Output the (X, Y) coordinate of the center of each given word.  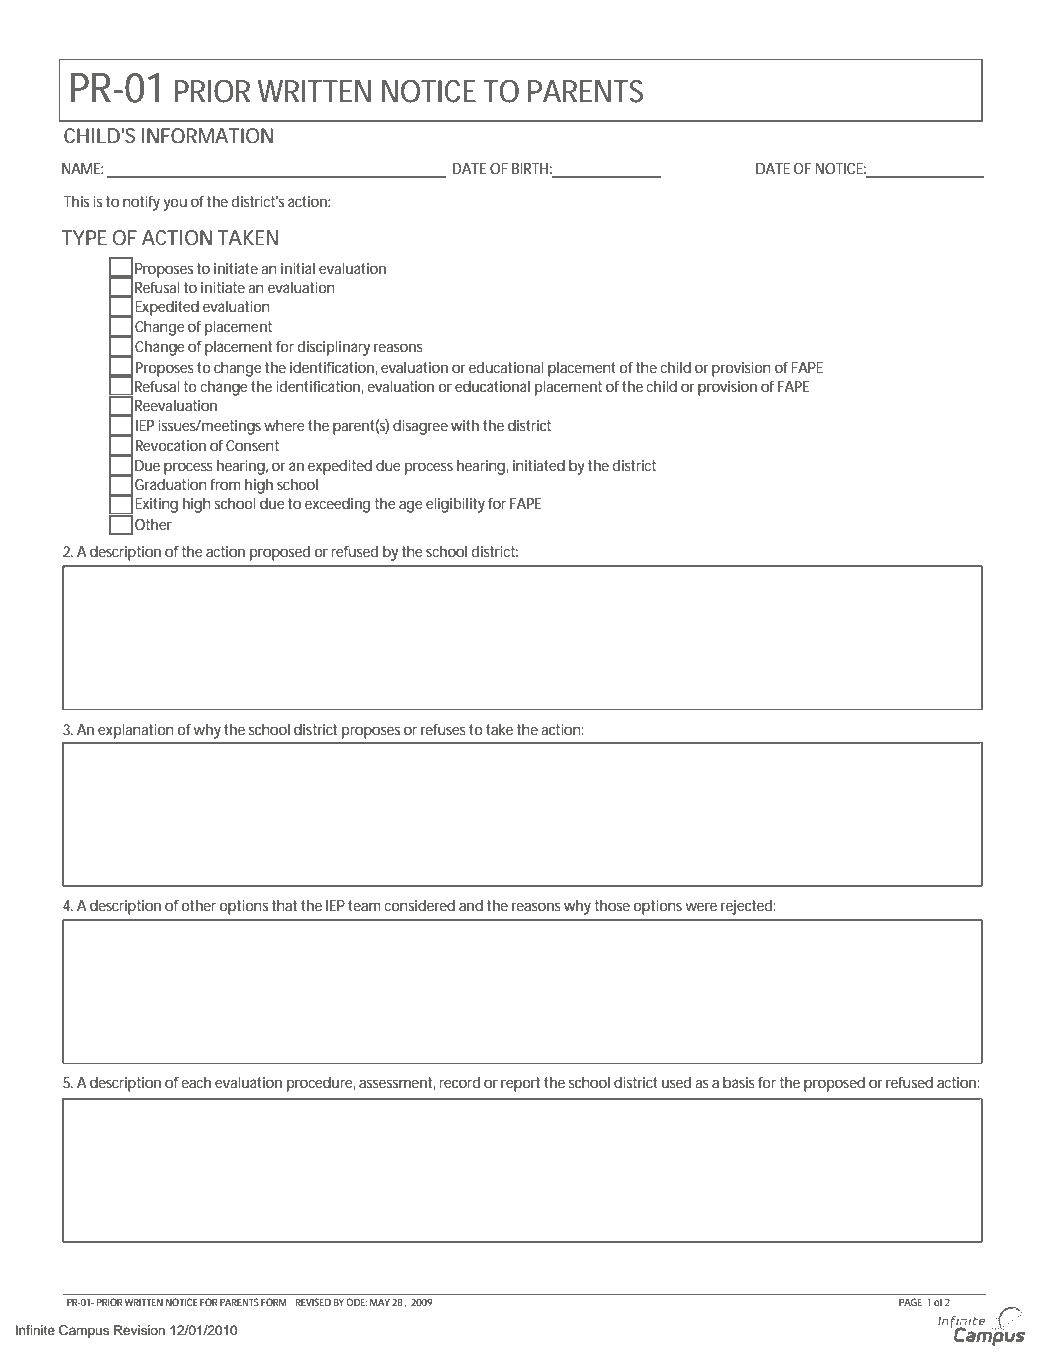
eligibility (455, 505)
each (196, 1082)
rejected (746, 907)
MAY (380, 1302)
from (225, 484)
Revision (139, 1330)
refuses (443, 729)
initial (298, 268)
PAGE (910, 1302)
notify (141, 203)
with (465, 425)
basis (739, 1082)
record (459, 1082)
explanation (136, 731)
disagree (420, 427)
